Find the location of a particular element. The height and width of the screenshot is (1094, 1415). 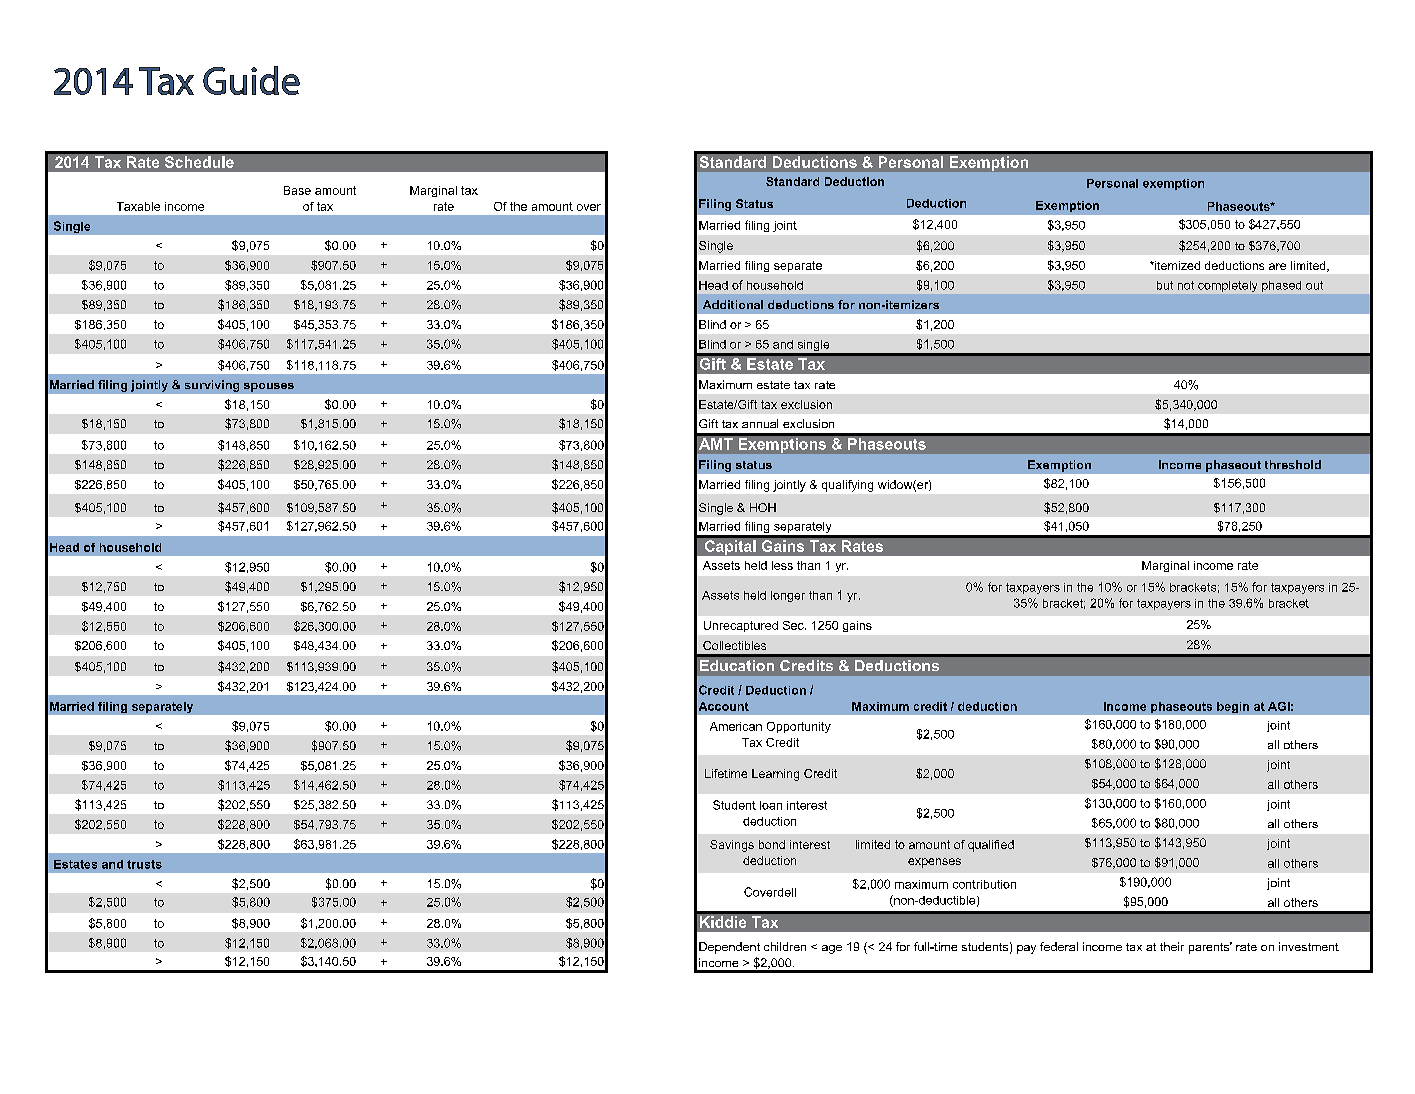

Base is located at coordinates (297, 190).
